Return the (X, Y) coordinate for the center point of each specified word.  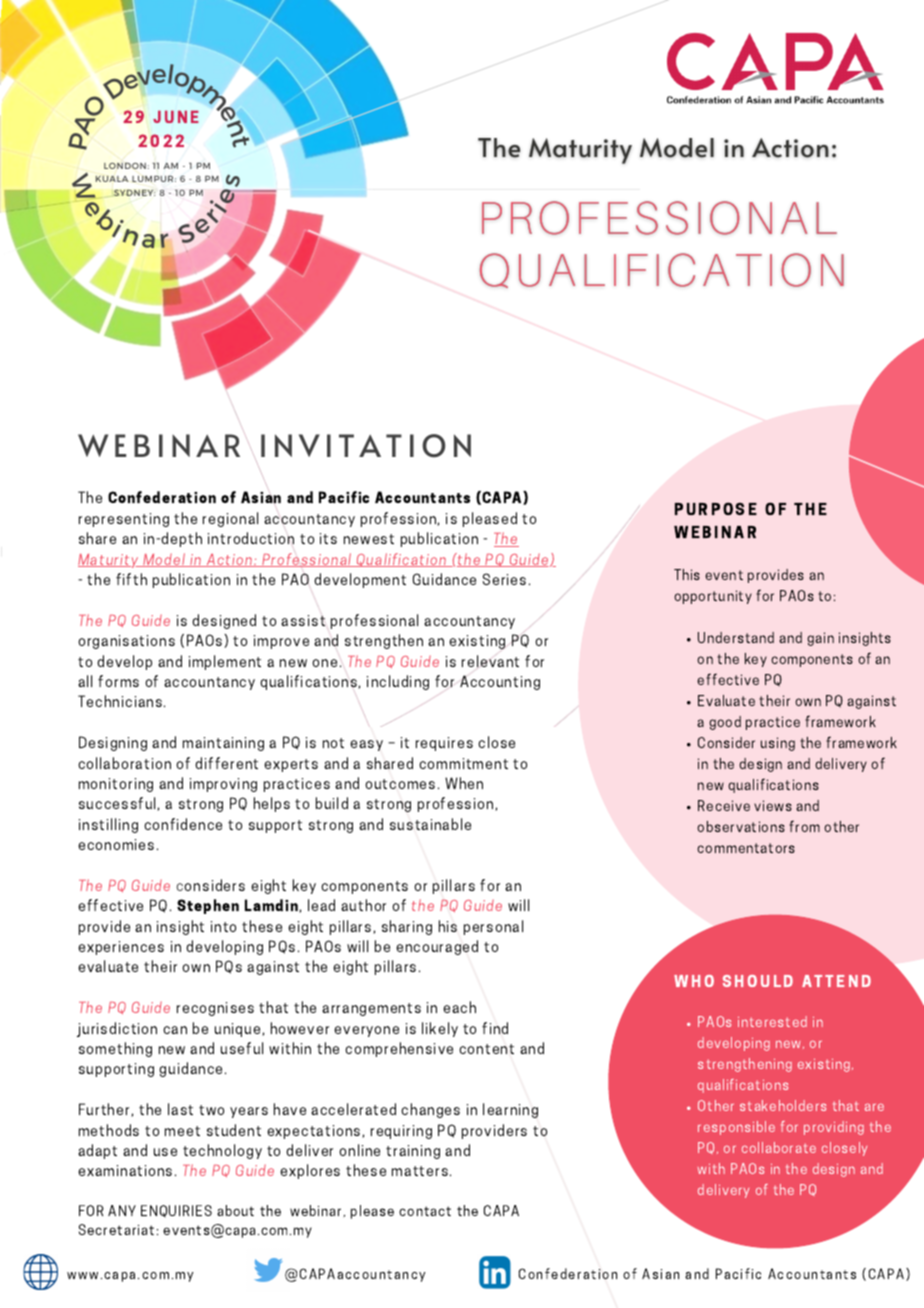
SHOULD (758, 981)
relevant (490, 661)
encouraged (437, 947)
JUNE (176, 116)
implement (225, 662)
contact (425, 1211)
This (687, 574)
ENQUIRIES (176, 1211)
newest (369, 539)
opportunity (713, 597)
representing (124, 520)
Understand (736, 637)
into (223, 926)
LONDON (125, 165)
